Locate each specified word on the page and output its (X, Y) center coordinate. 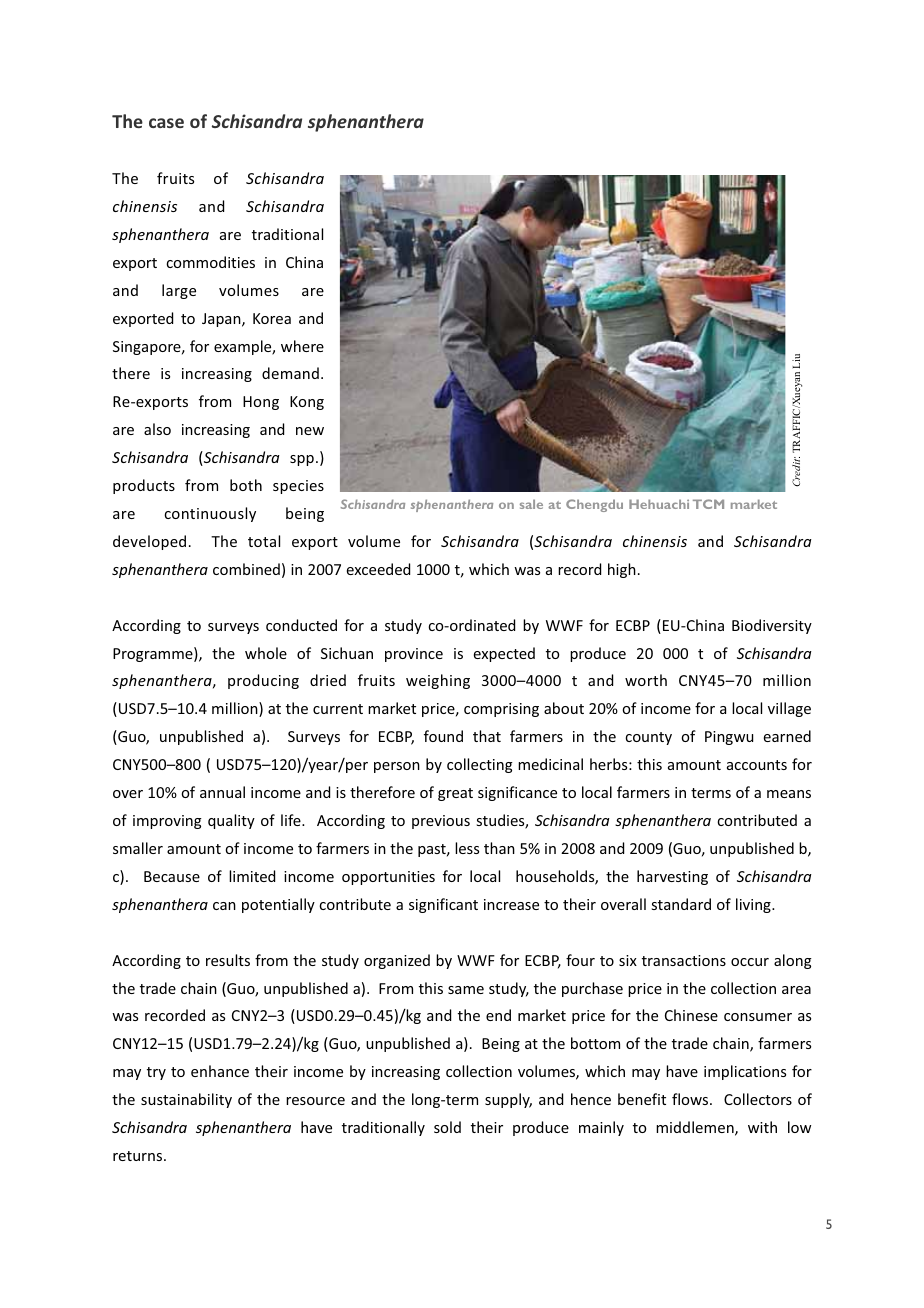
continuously (210, 514)
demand (290, 373)
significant (443, 905)
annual (222, 792)
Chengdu (594, 505)
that (487, 736)
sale (531, 504)
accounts (757, 765)
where (302, 346)
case (166, 123)
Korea (272, 318)
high (622, 570)
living (754, 905)
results (228, 960)
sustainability (186, 1100)
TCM (708, 504)
